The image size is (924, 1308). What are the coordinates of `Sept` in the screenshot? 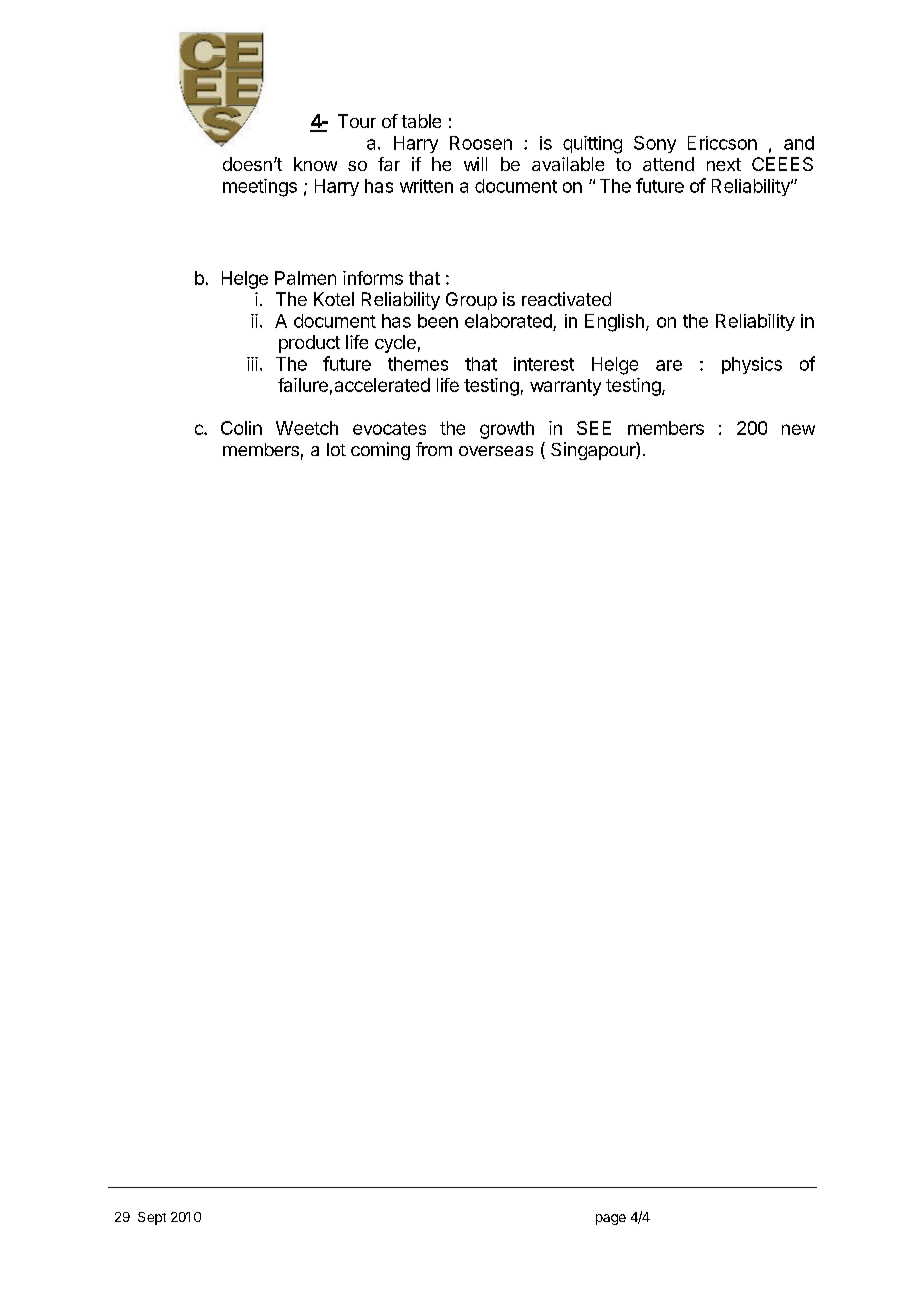 It's located at (152, 1218).
